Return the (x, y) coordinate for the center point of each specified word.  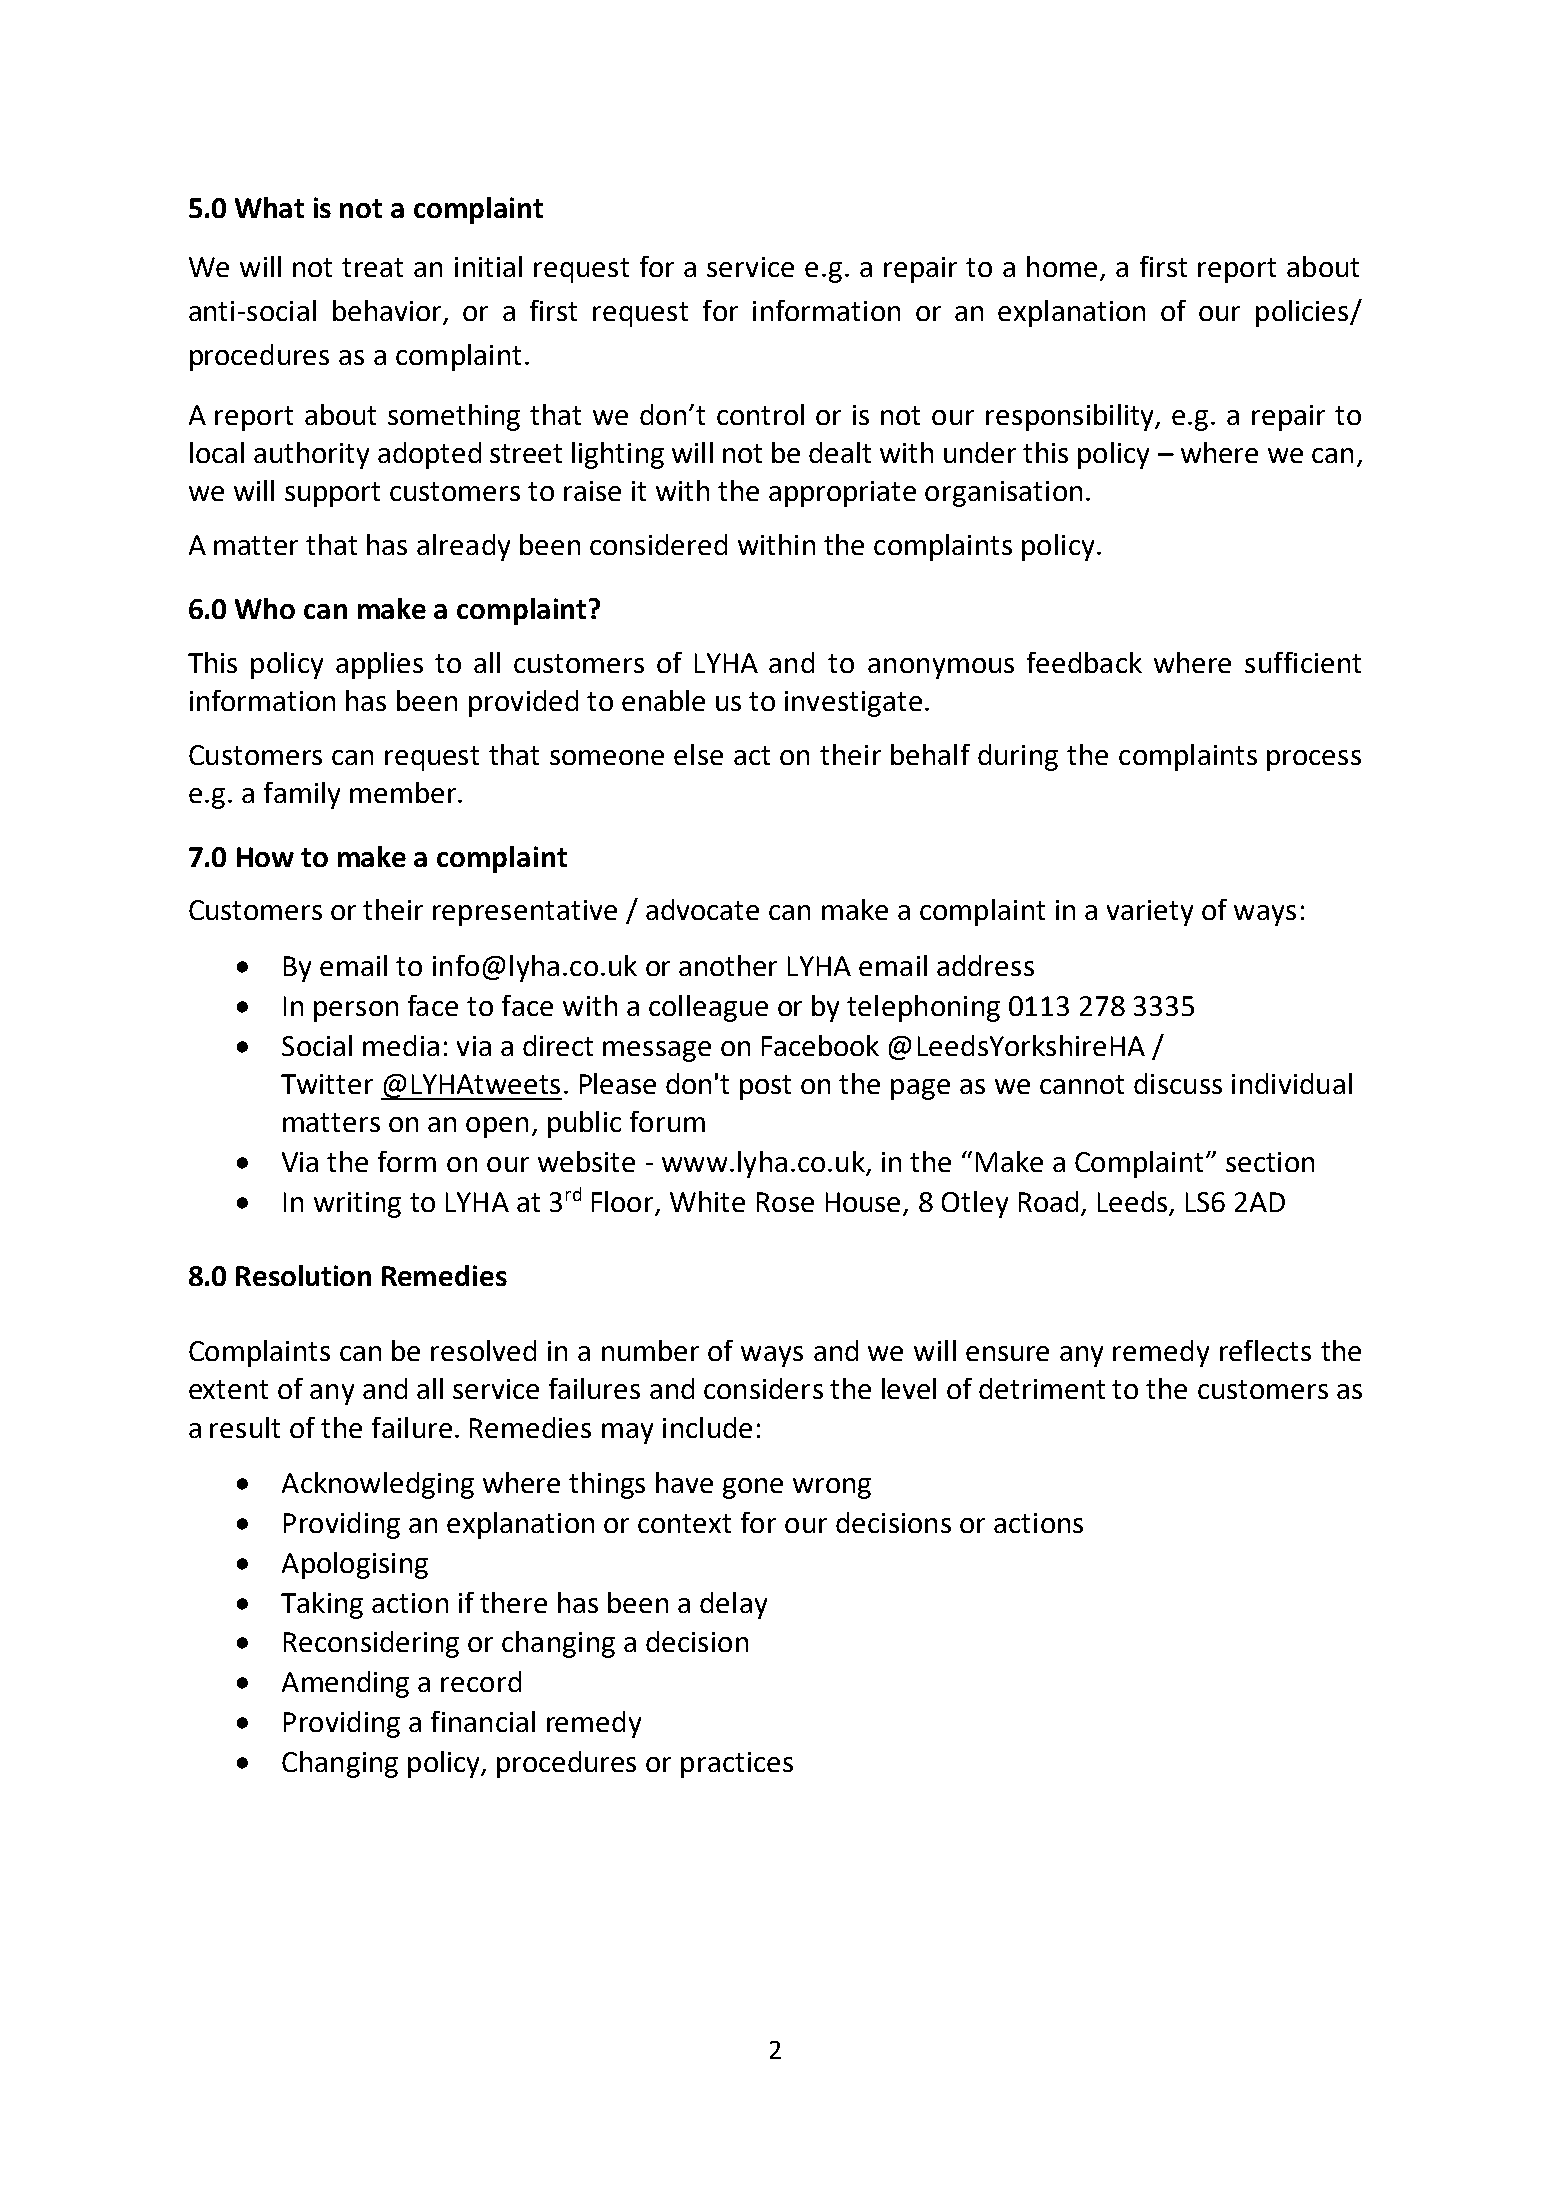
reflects (1265, 1350)
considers (763, 1388)
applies (379, 665)
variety (1150, 913)
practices (737, 1765)
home (1062, 266)
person (356, 1011)
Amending (345, 1684)
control (760, 414)
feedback (1084, 662)
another (728, 965)
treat (372, 267)
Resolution (303, 1275)
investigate (853, 704)
